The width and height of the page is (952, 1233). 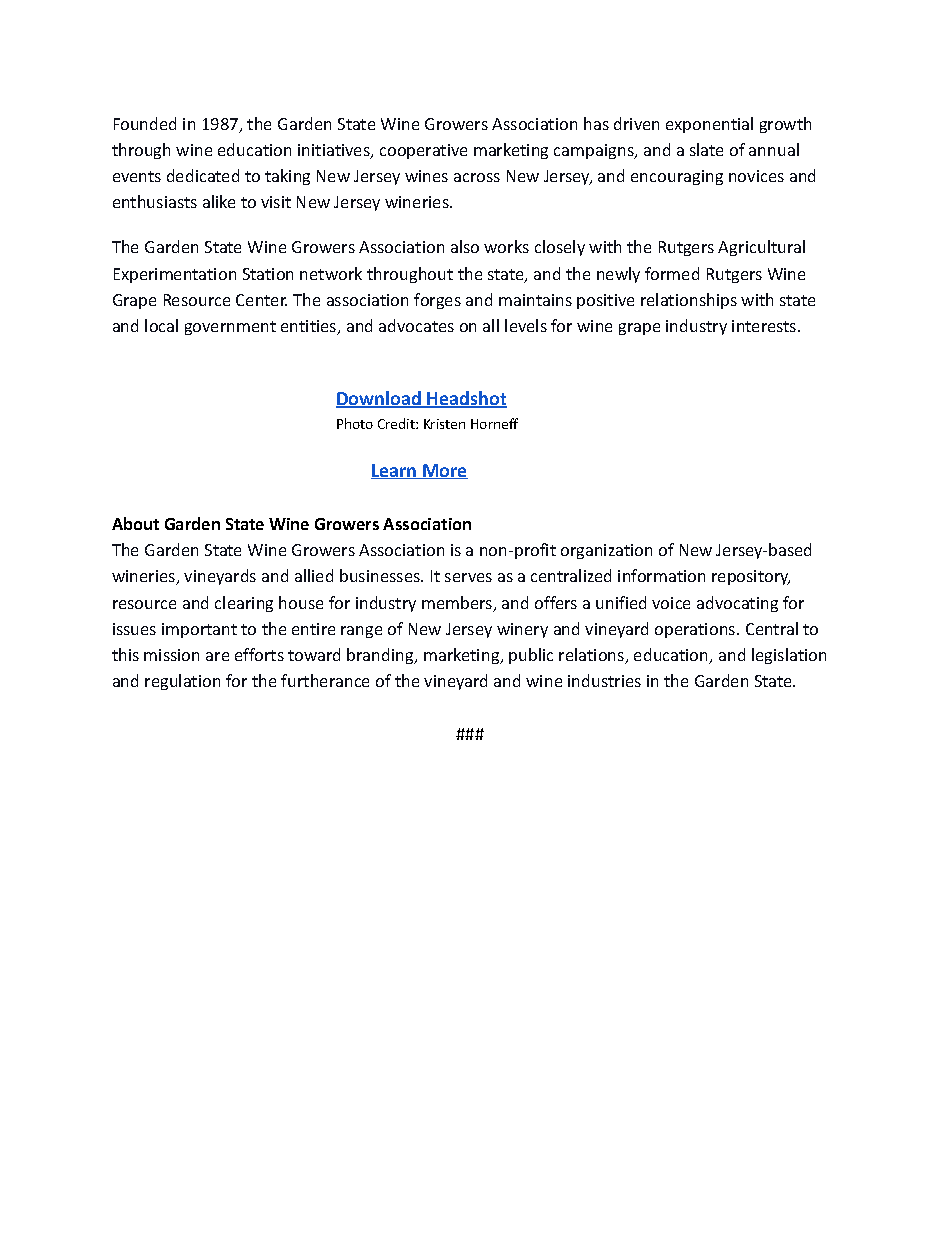 What do you see at coordinates (466, 399) in the page?
I see `Headshot` at bounding box center [466, 399].
